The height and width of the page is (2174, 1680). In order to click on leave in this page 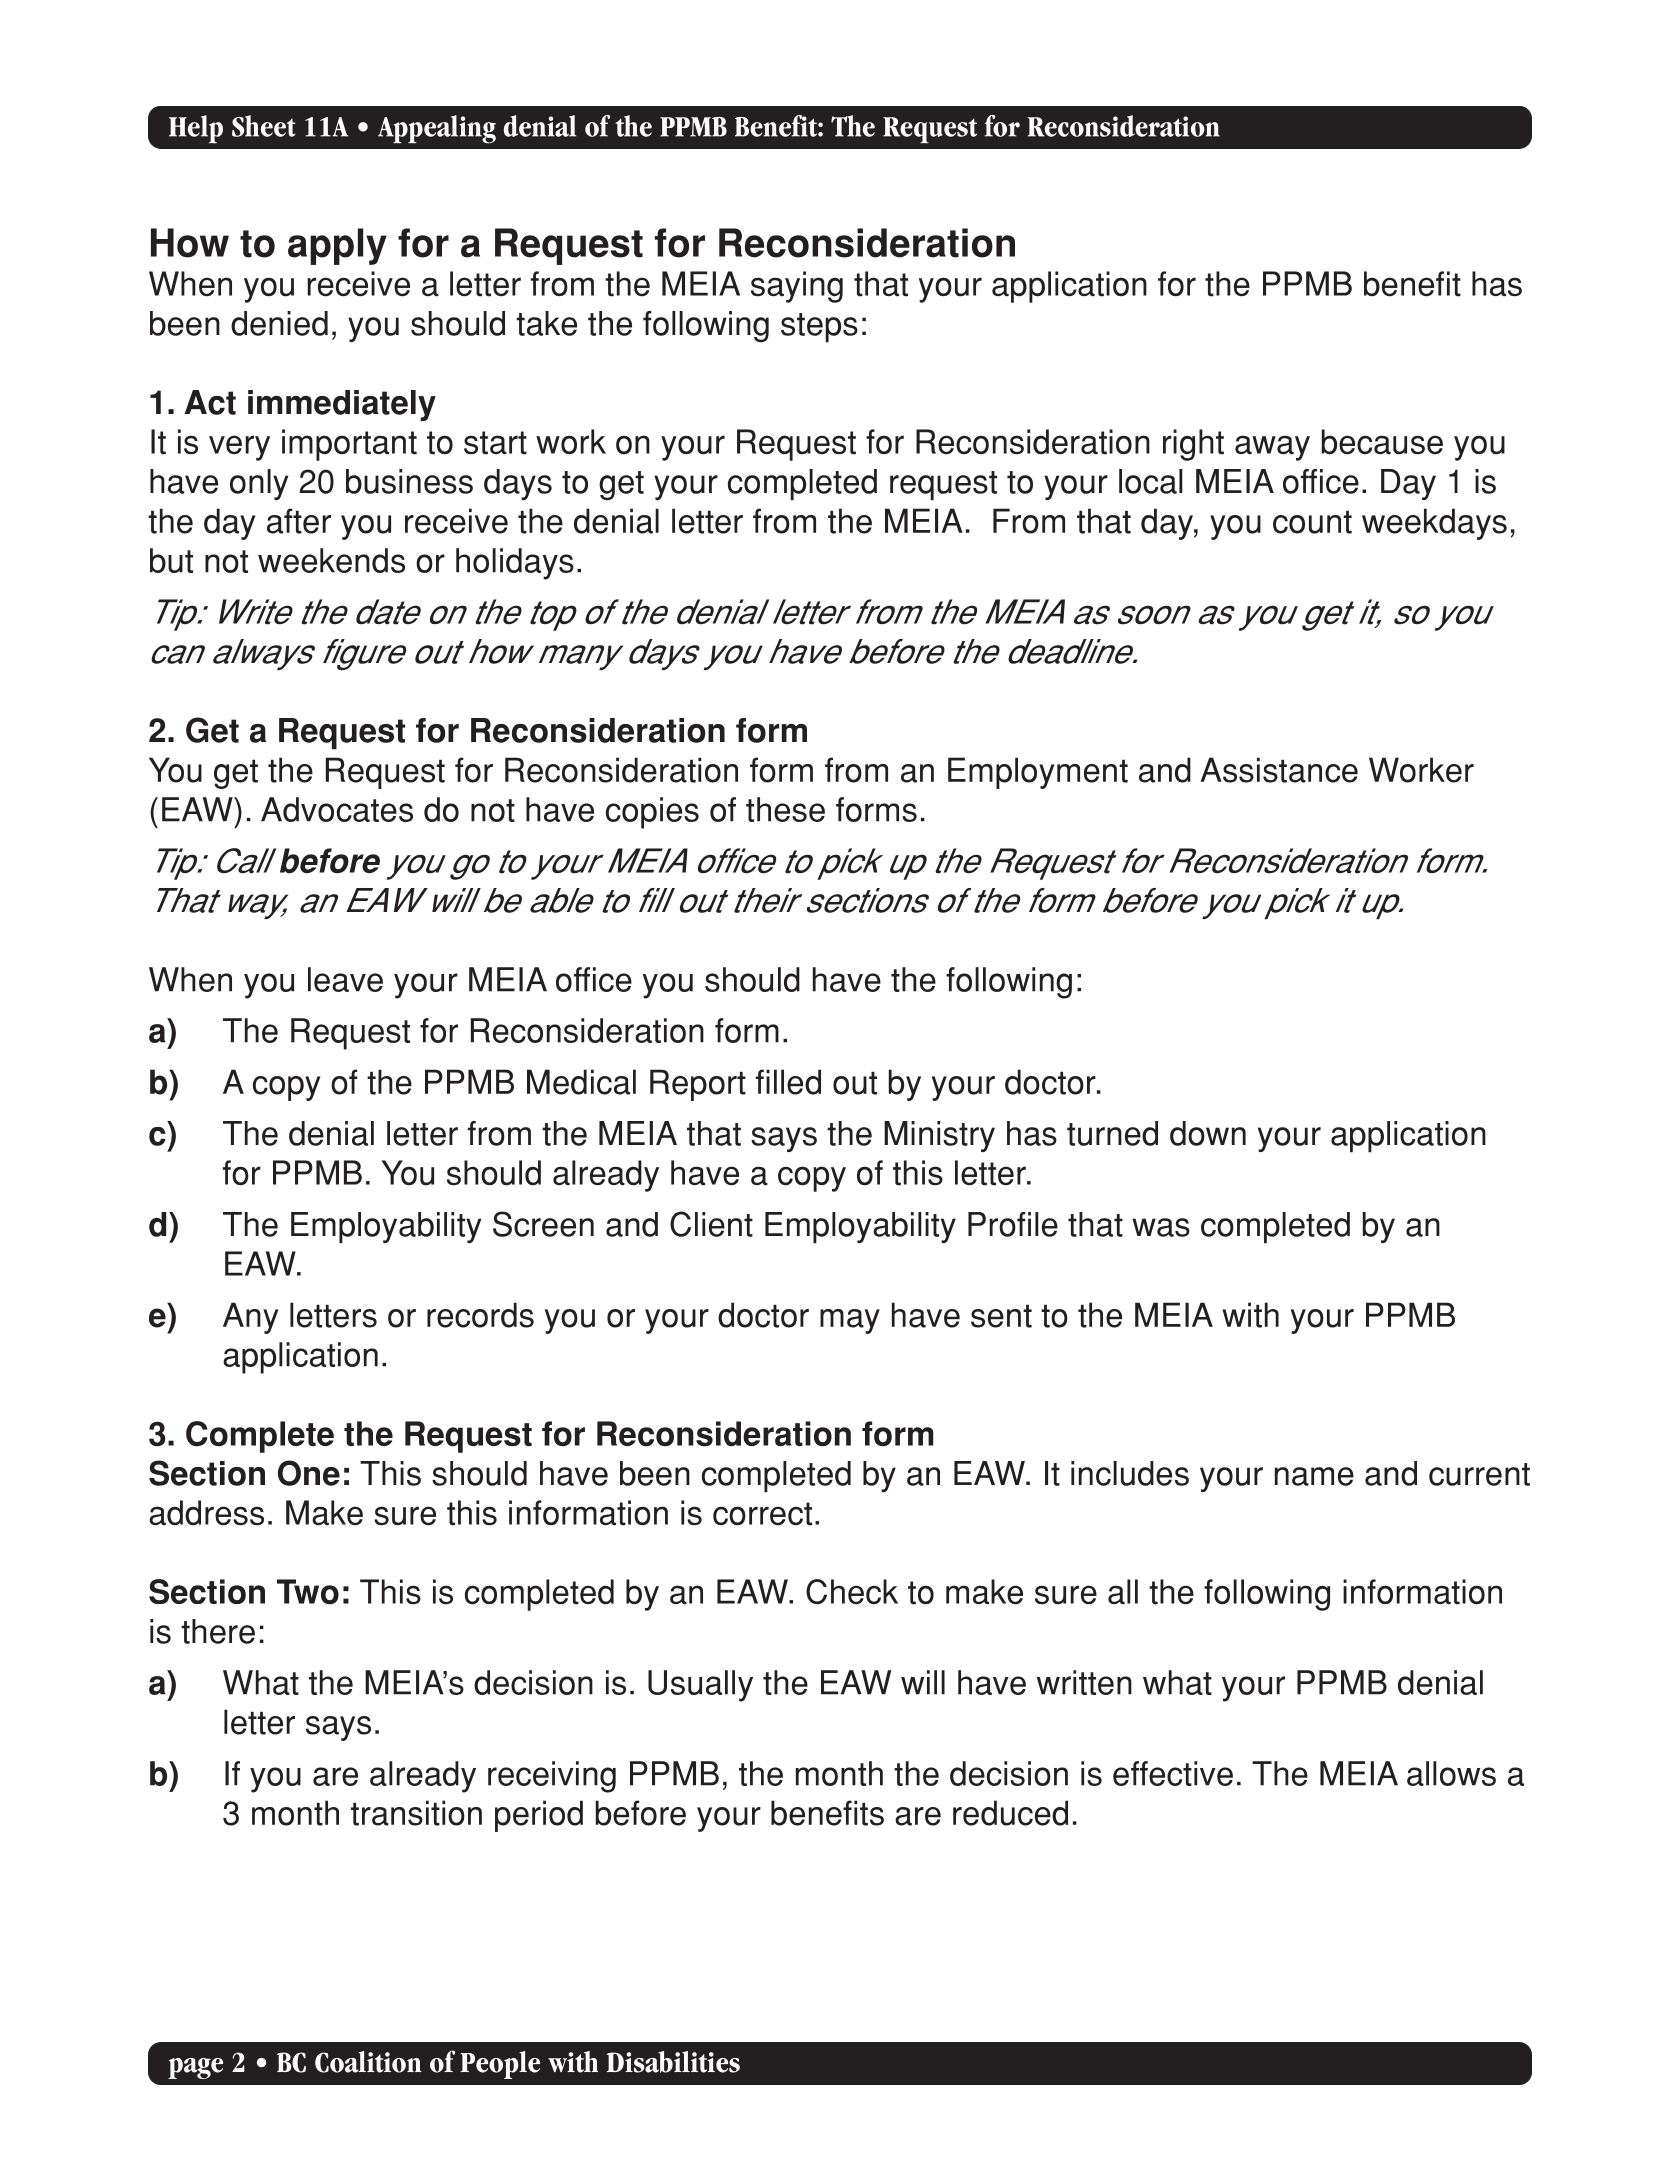, I will do `click(345, 979)`.
